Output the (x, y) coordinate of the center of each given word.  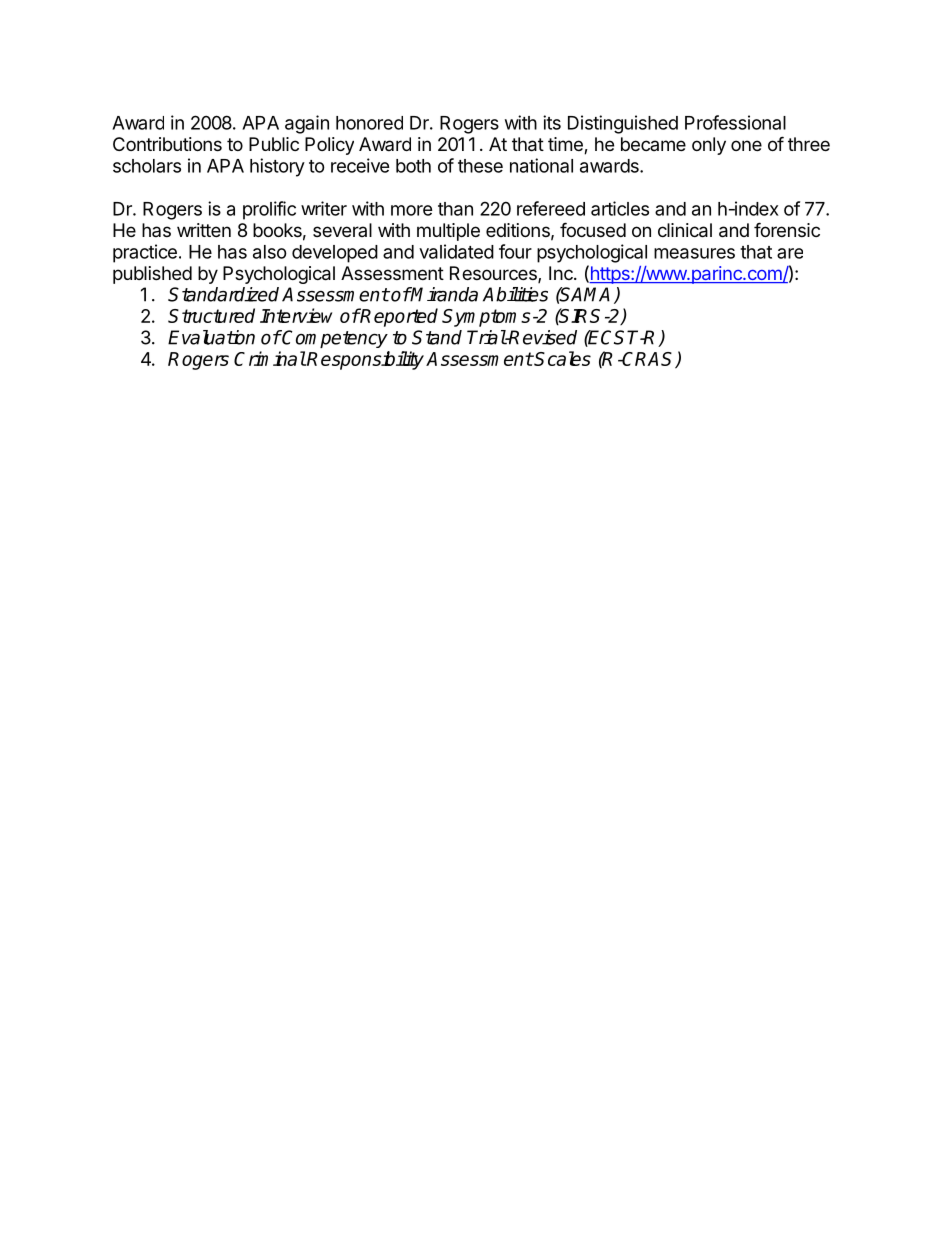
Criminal (270, 358)
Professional (735, 122)
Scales (562, 358)
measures (694, 253)
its (552, 122)
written (204, 230)
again (307, 124)
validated (456, 251)
